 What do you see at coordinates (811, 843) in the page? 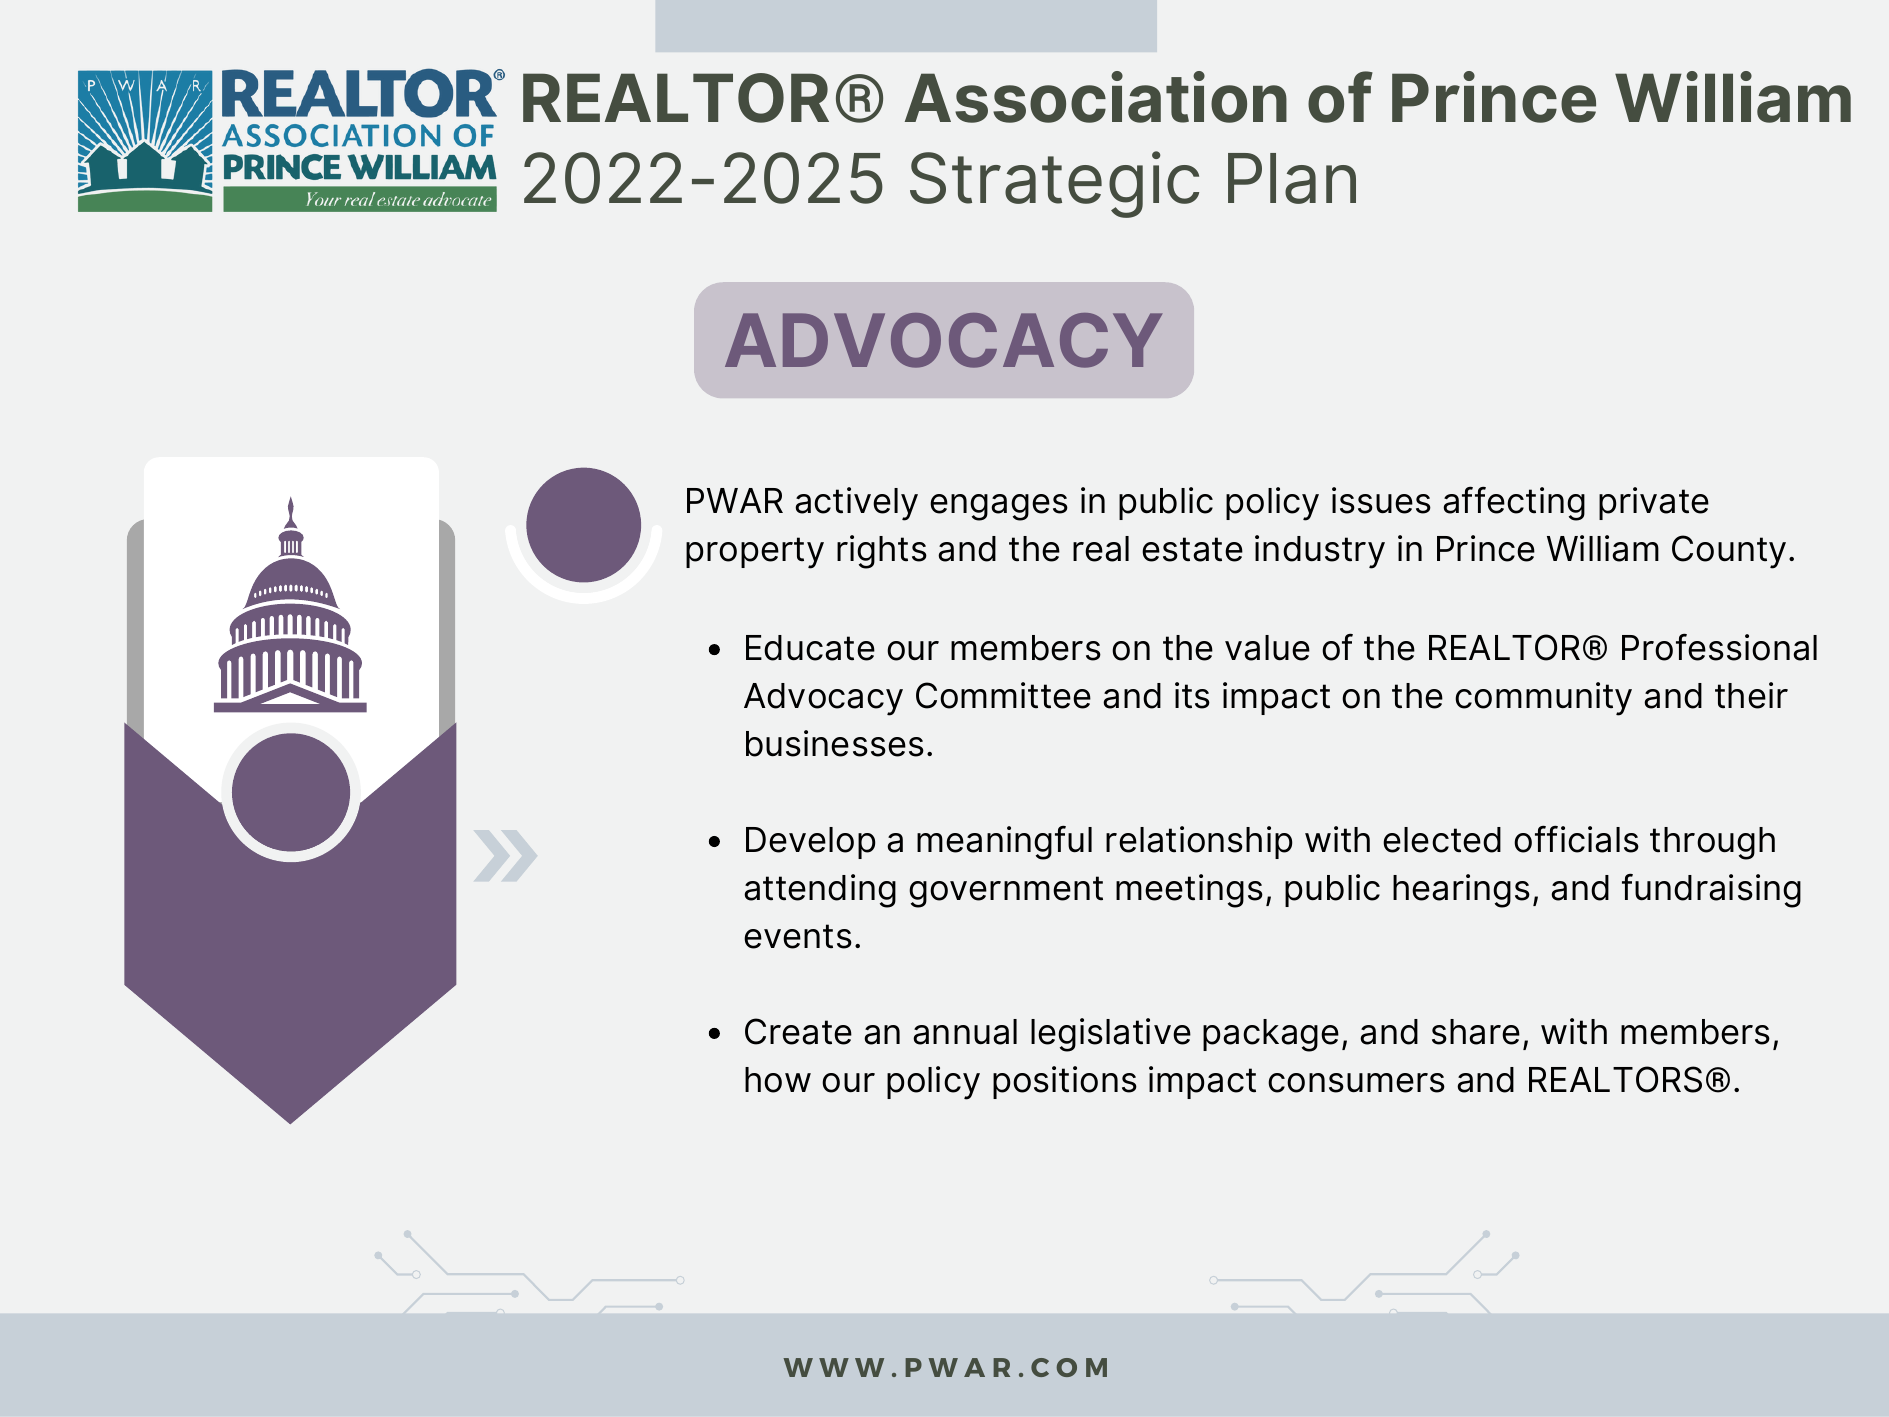
I see `Develop` at bounding box center [811, 843].
